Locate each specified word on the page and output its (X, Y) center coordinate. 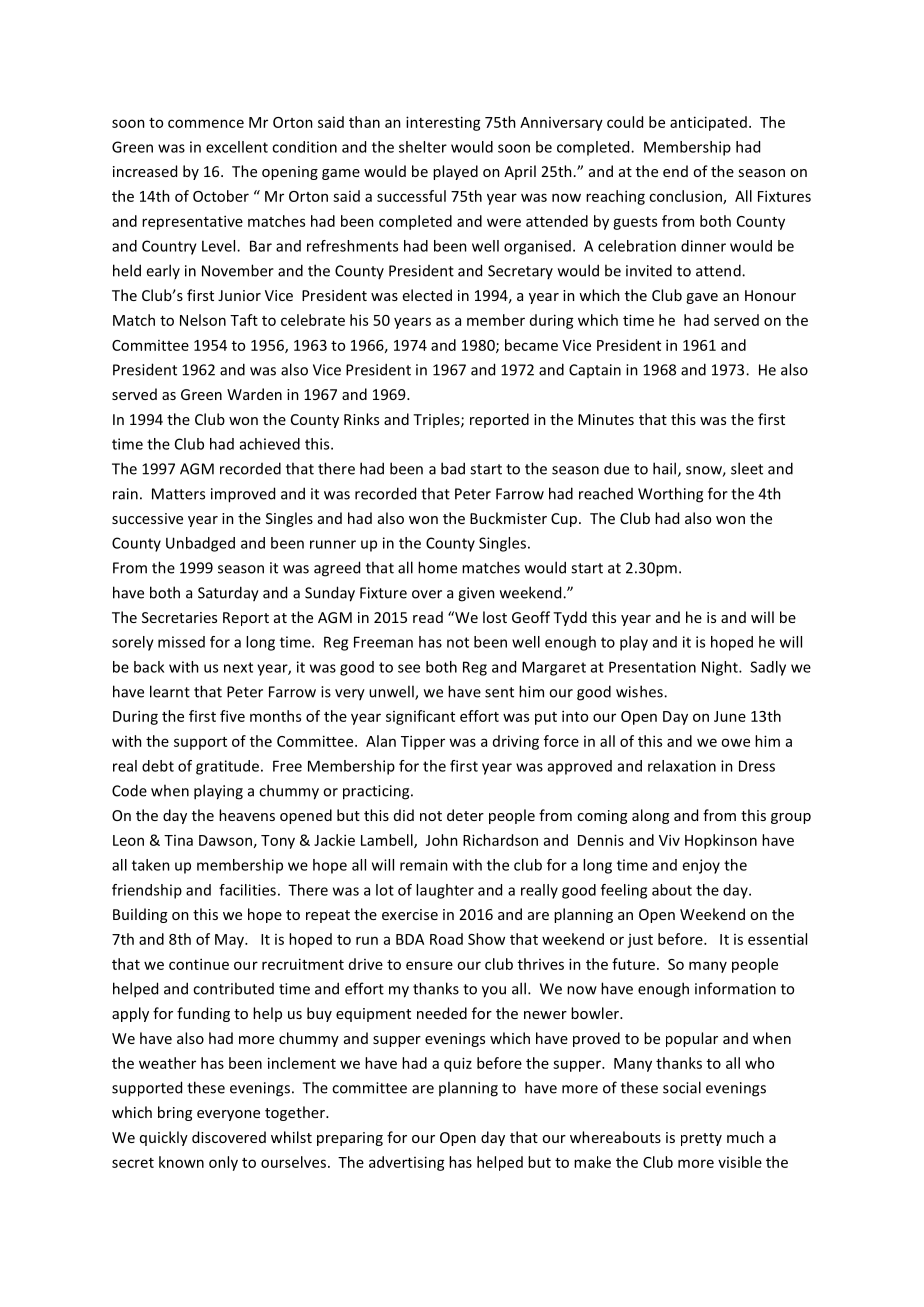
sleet (747, 468)
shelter (423, 147)
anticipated (708, 123)
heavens (247, 815)
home (437, 567)
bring (175, 1113)
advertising (407, 1163)
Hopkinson (721, 841)
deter (465, 815)
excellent (237, 147)
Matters (178, 494)
